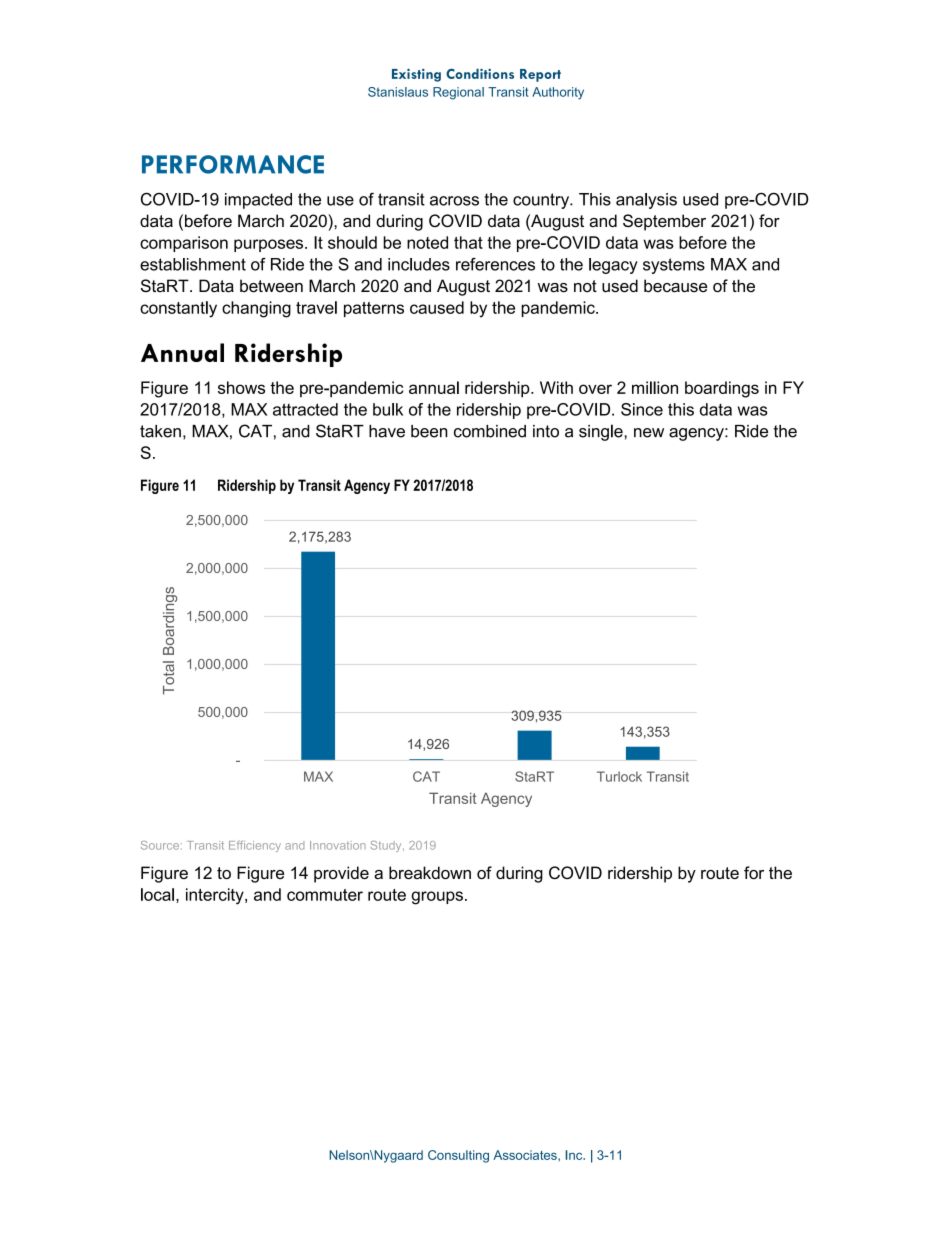 This screenshot has width=952, height=1233. What do you see at coordinates (416, 75) in the screenshot?
I see `Existing` at bounding box center [416, 75].
